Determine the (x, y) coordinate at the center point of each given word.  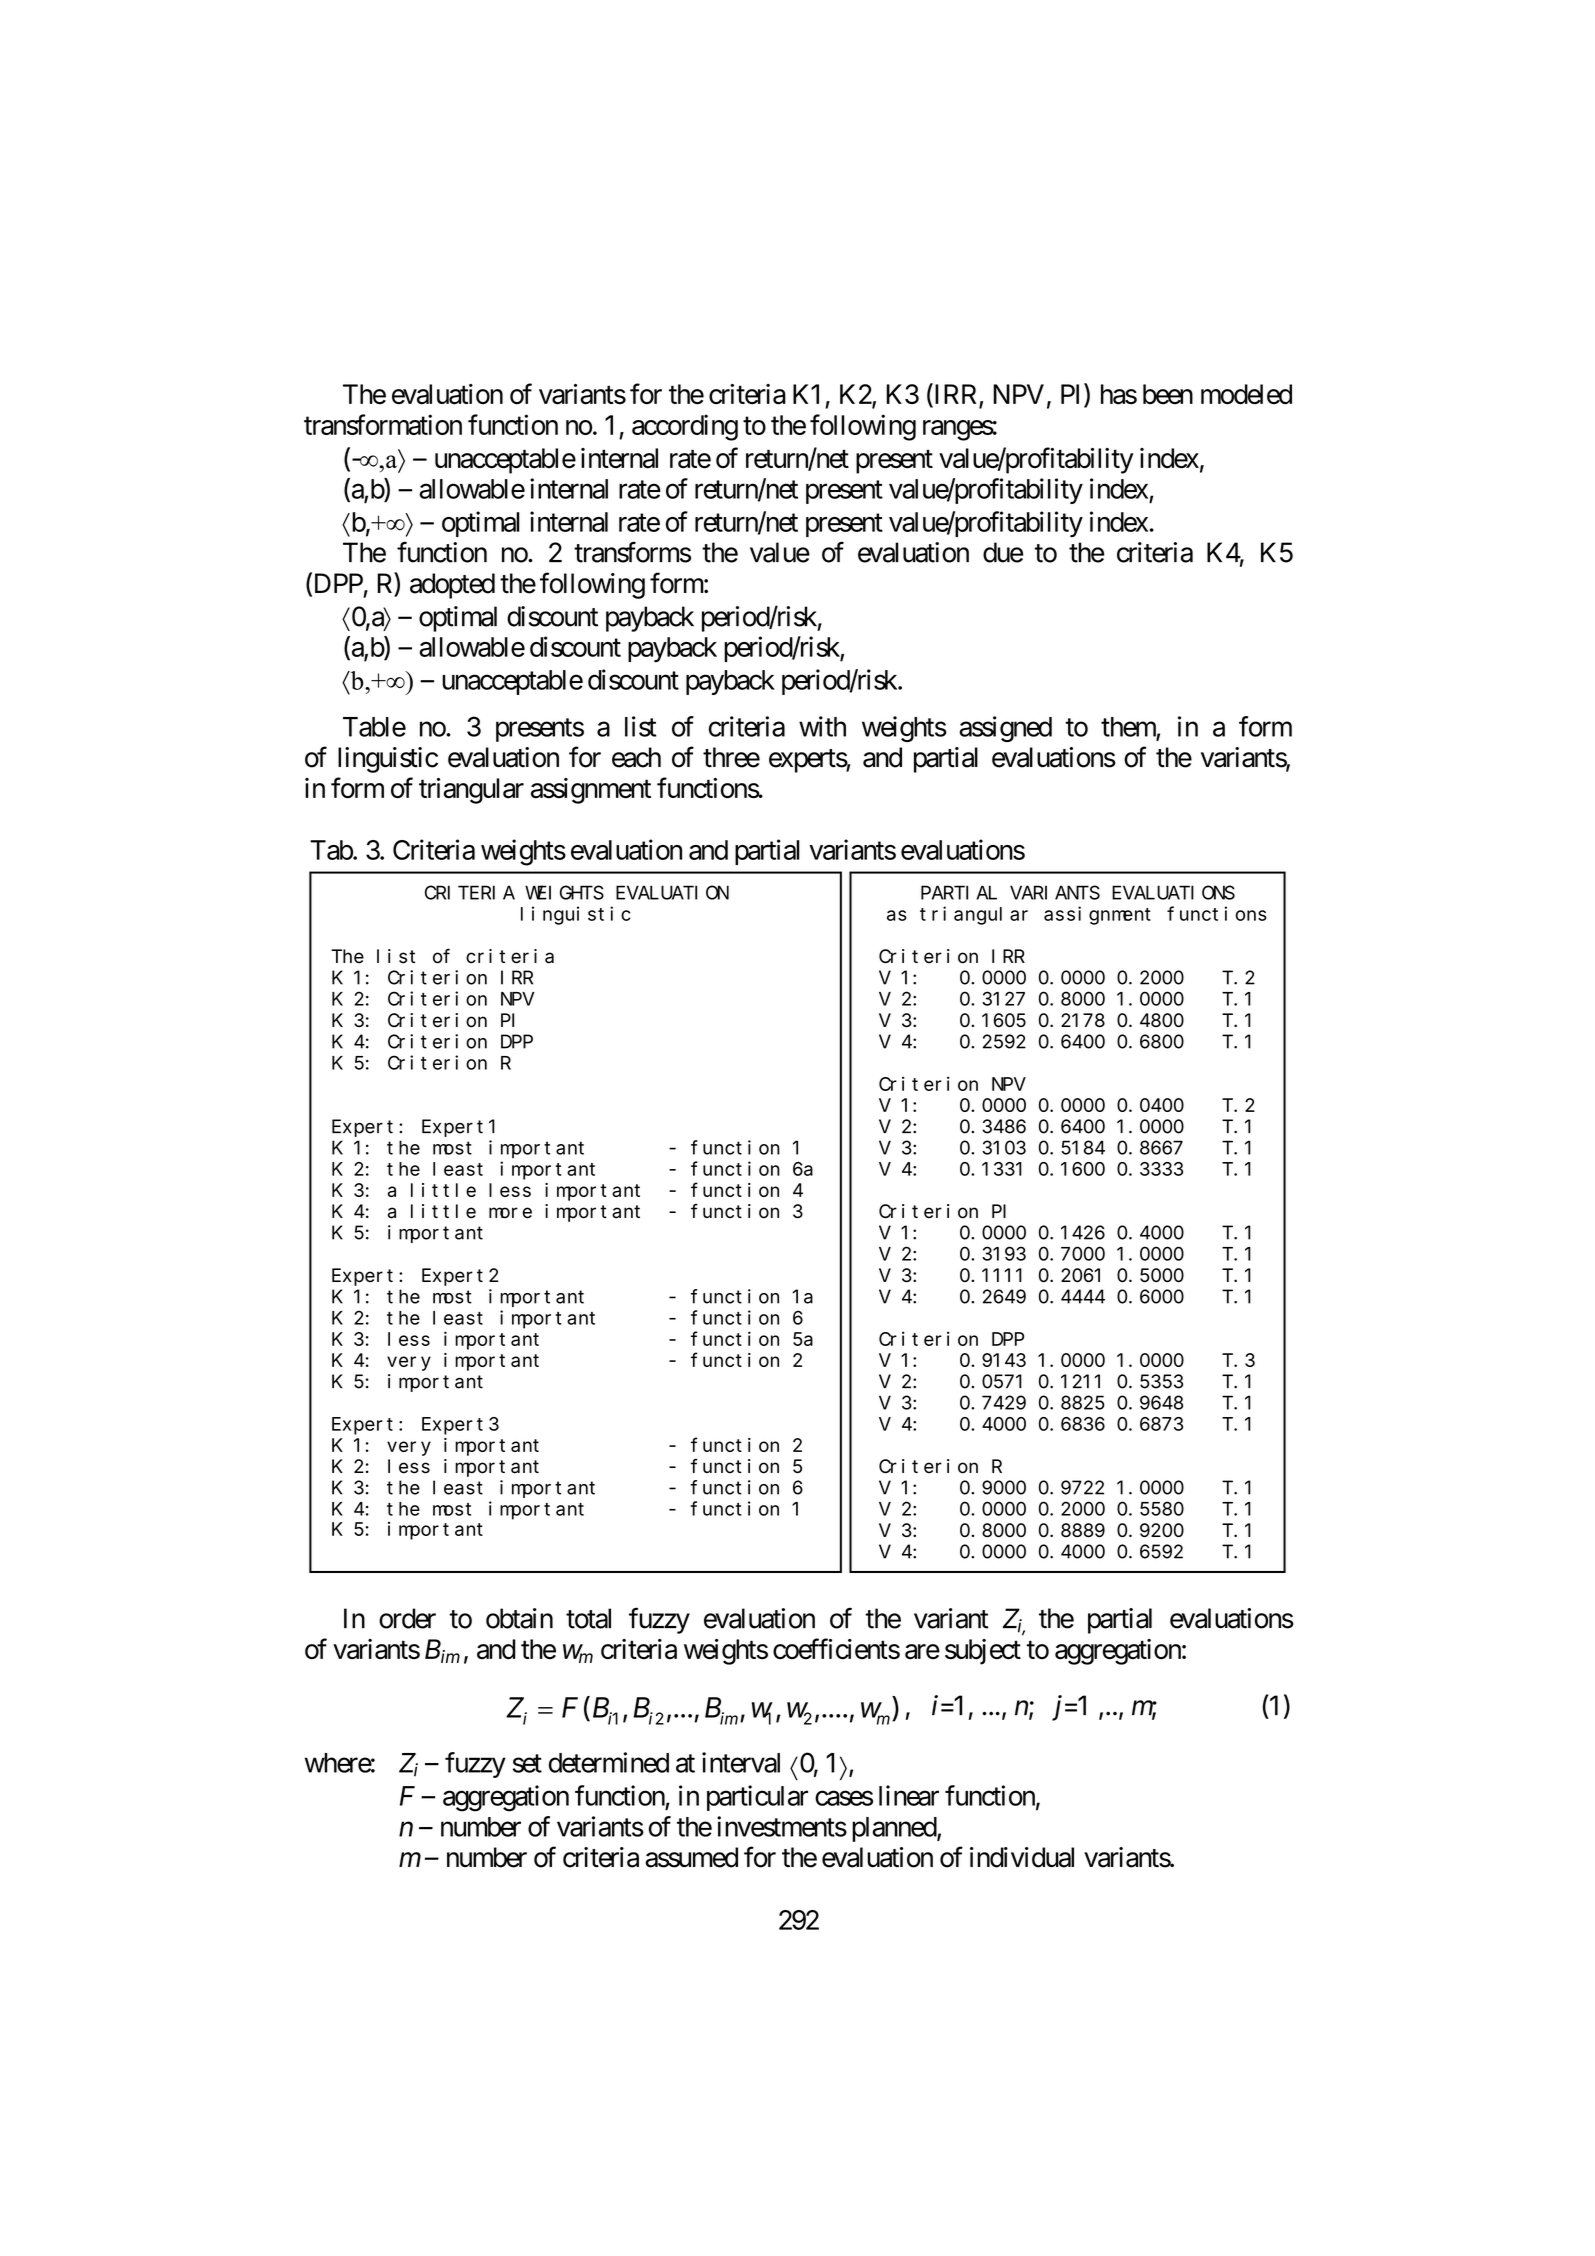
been (1168, 394)
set (527, 1763)
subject (983, 1652)
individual (1022, 1857)
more (510, 1213)
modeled (1246, 394)
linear (909, 1795)
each (636, 757)
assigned (1005, 729)
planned (895, 1829)
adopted (452, 586)
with (822, 726)
